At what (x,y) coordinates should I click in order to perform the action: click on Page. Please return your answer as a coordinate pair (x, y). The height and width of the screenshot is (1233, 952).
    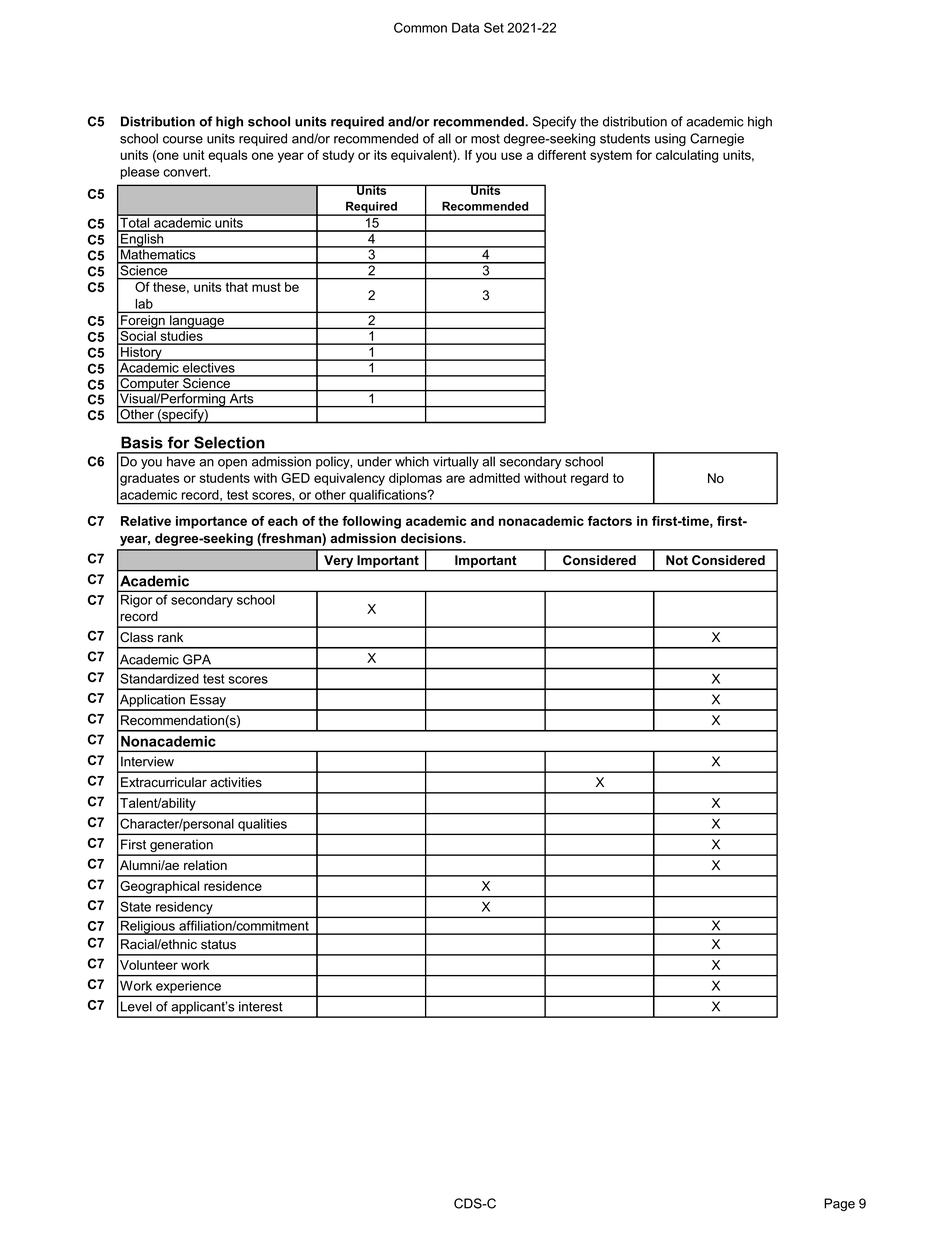
    Looking at the image, I should click on (839, 1204).
